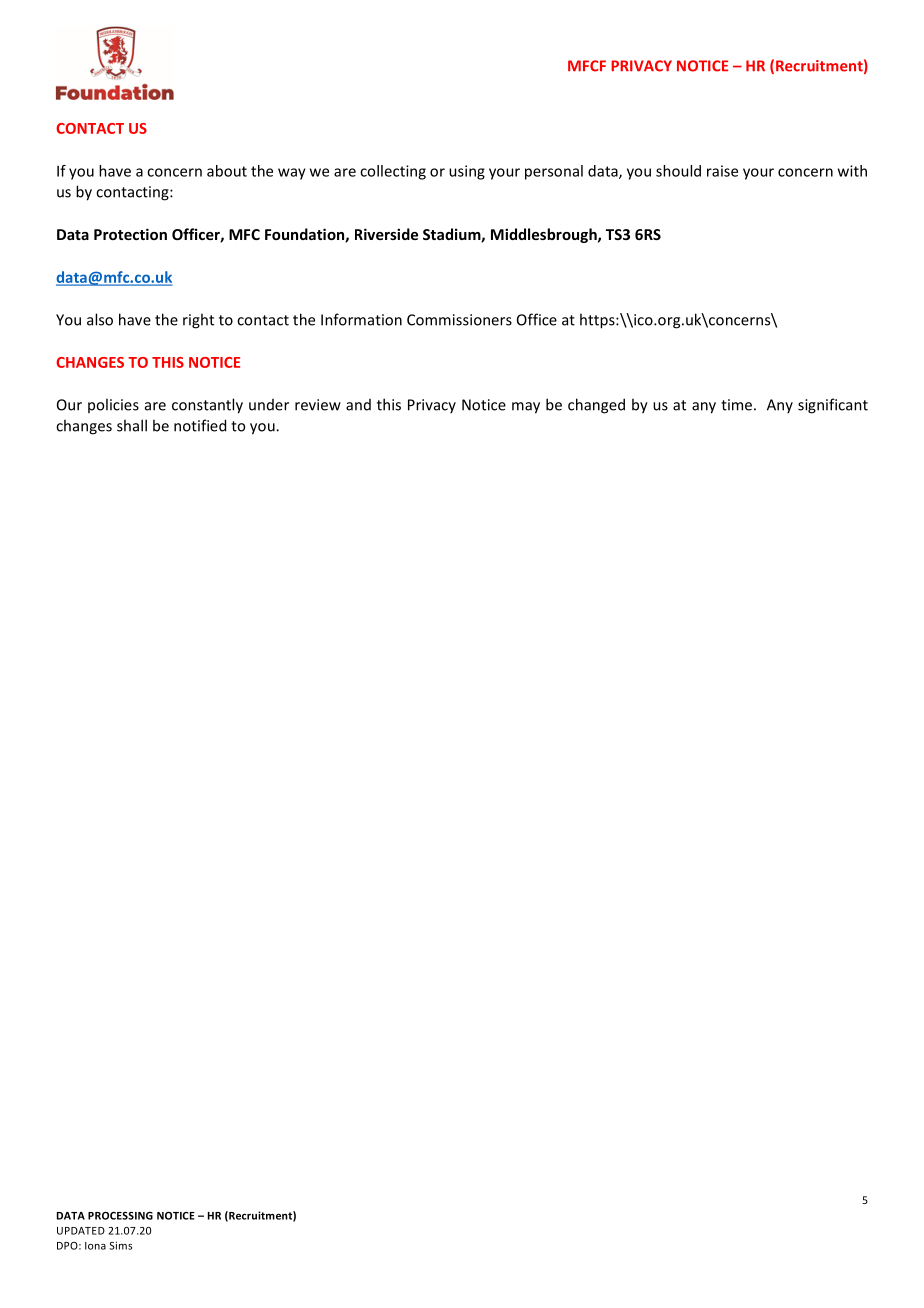 Image resolution: width=924 pixels, height=1308 pixels. Describe the element at coordinates (120, 1216) in the screenshot. I see `PROCESSING` at that location.
